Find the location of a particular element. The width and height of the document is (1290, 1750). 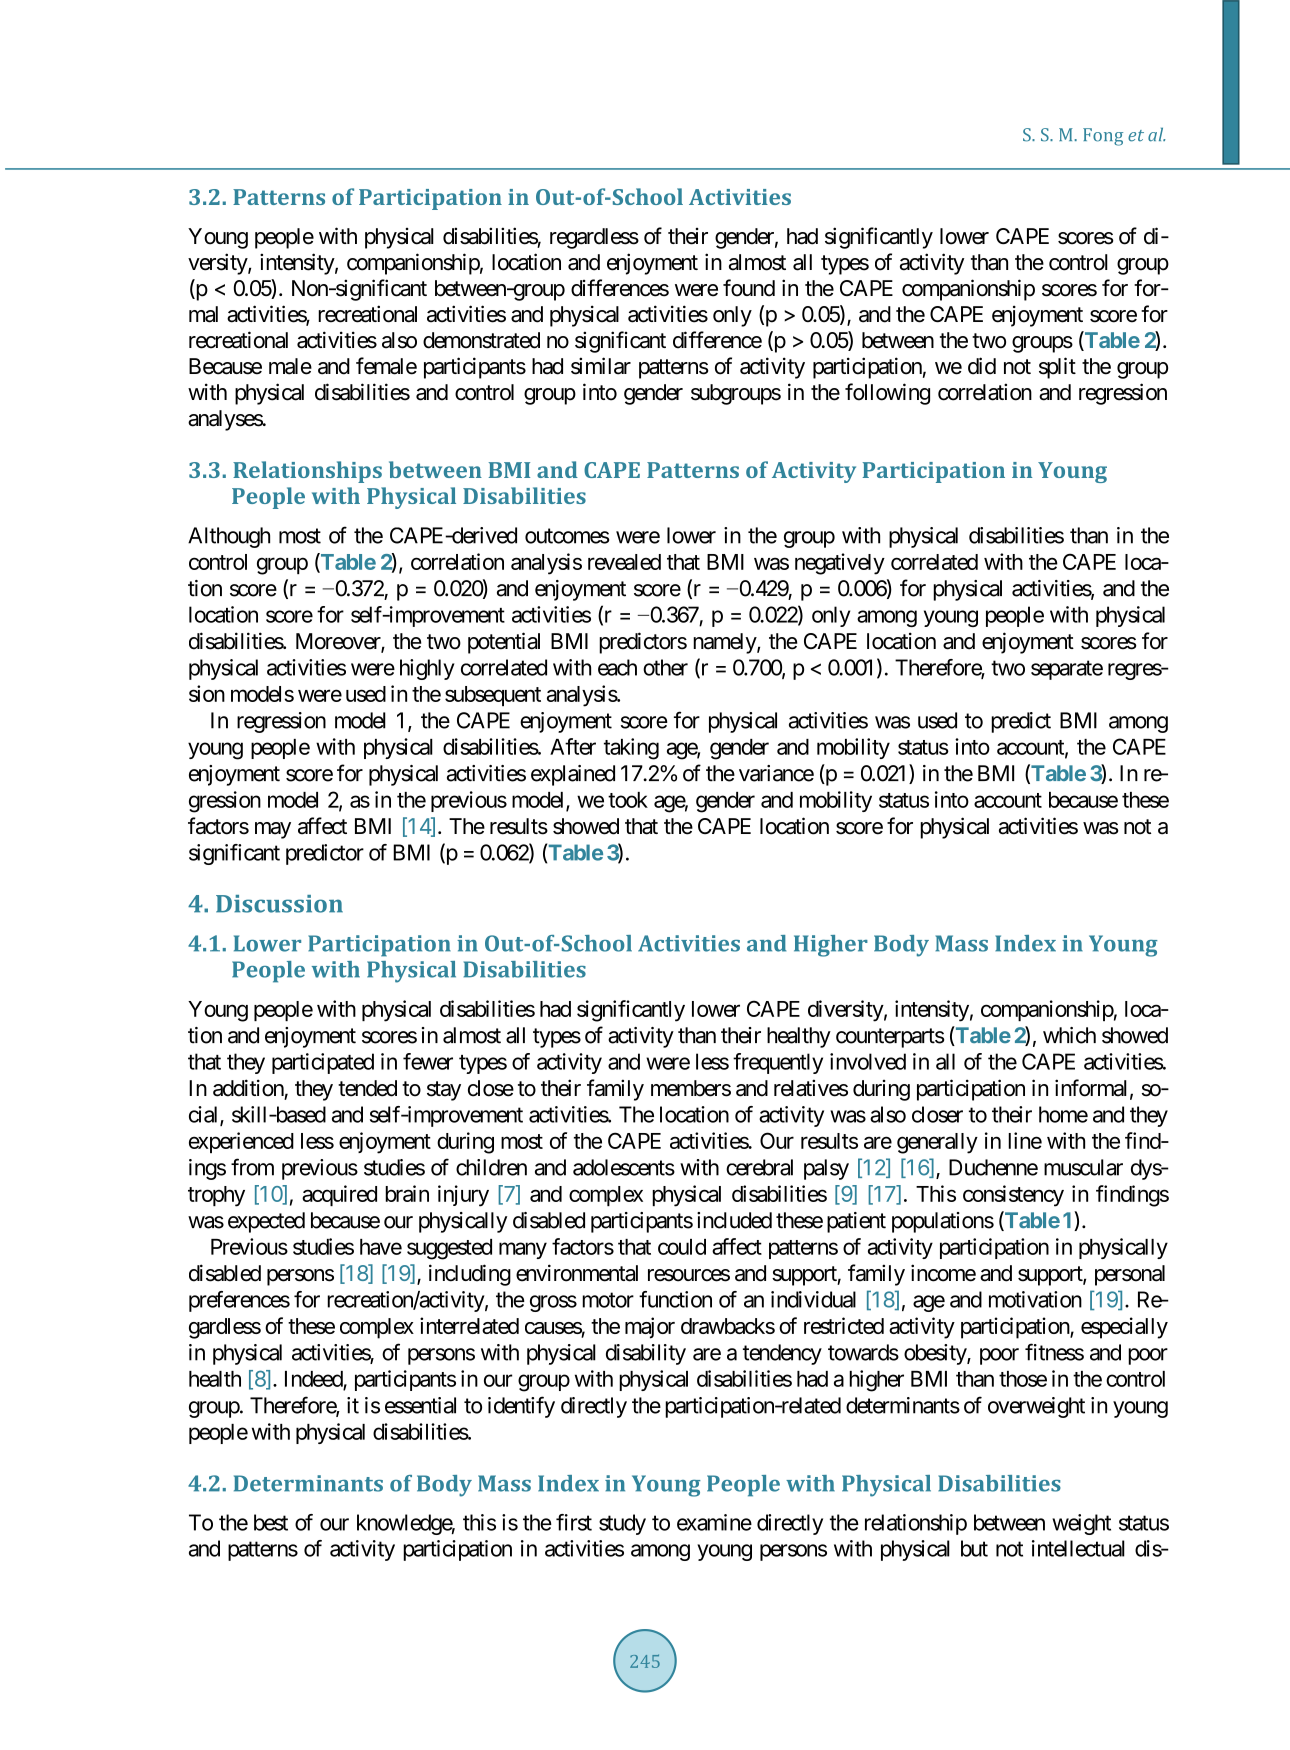

demonstrated is located at coordinates (481, 340).
